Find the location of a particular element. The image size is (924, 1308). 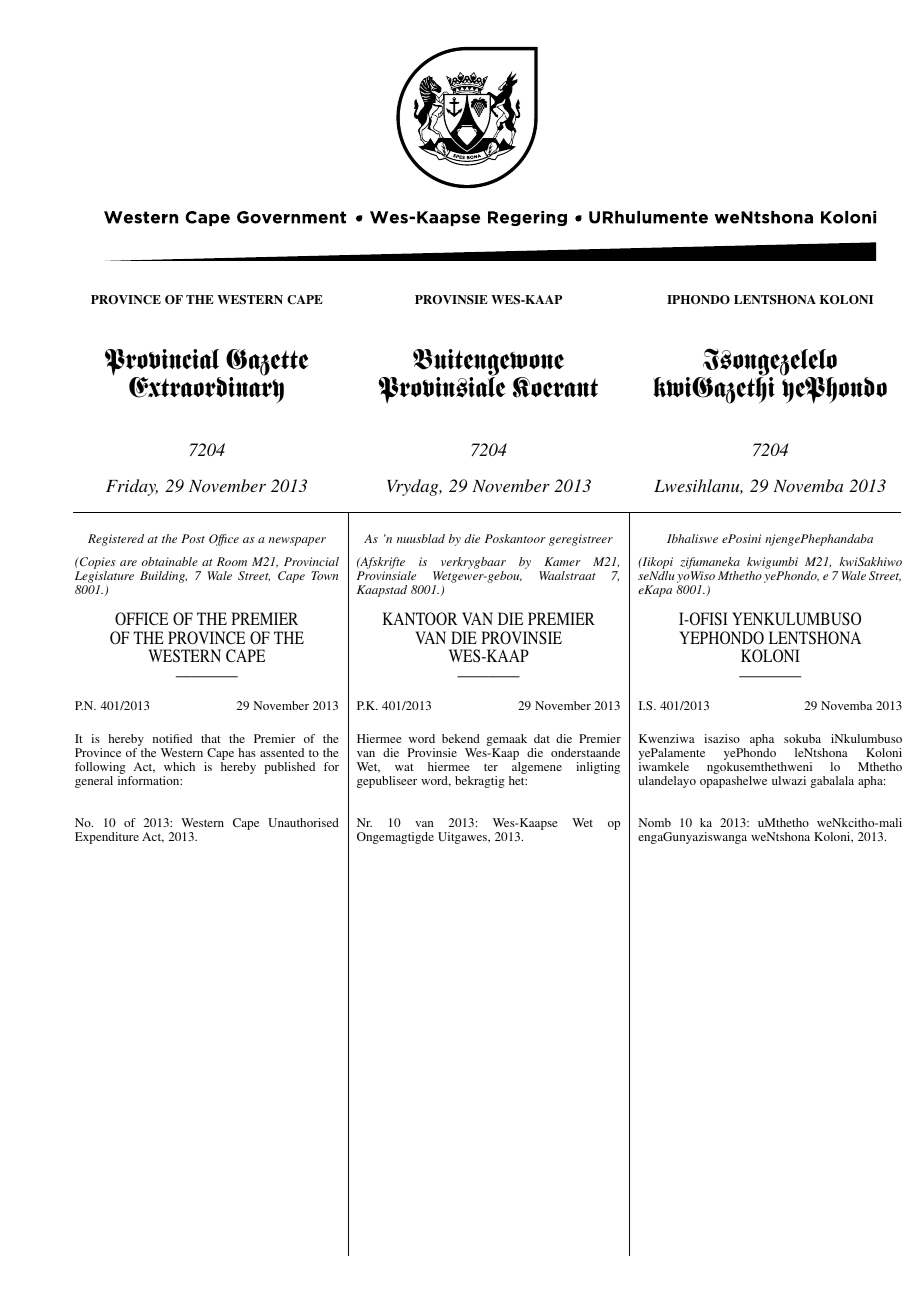

Room is located at coordinates (232, 561).
